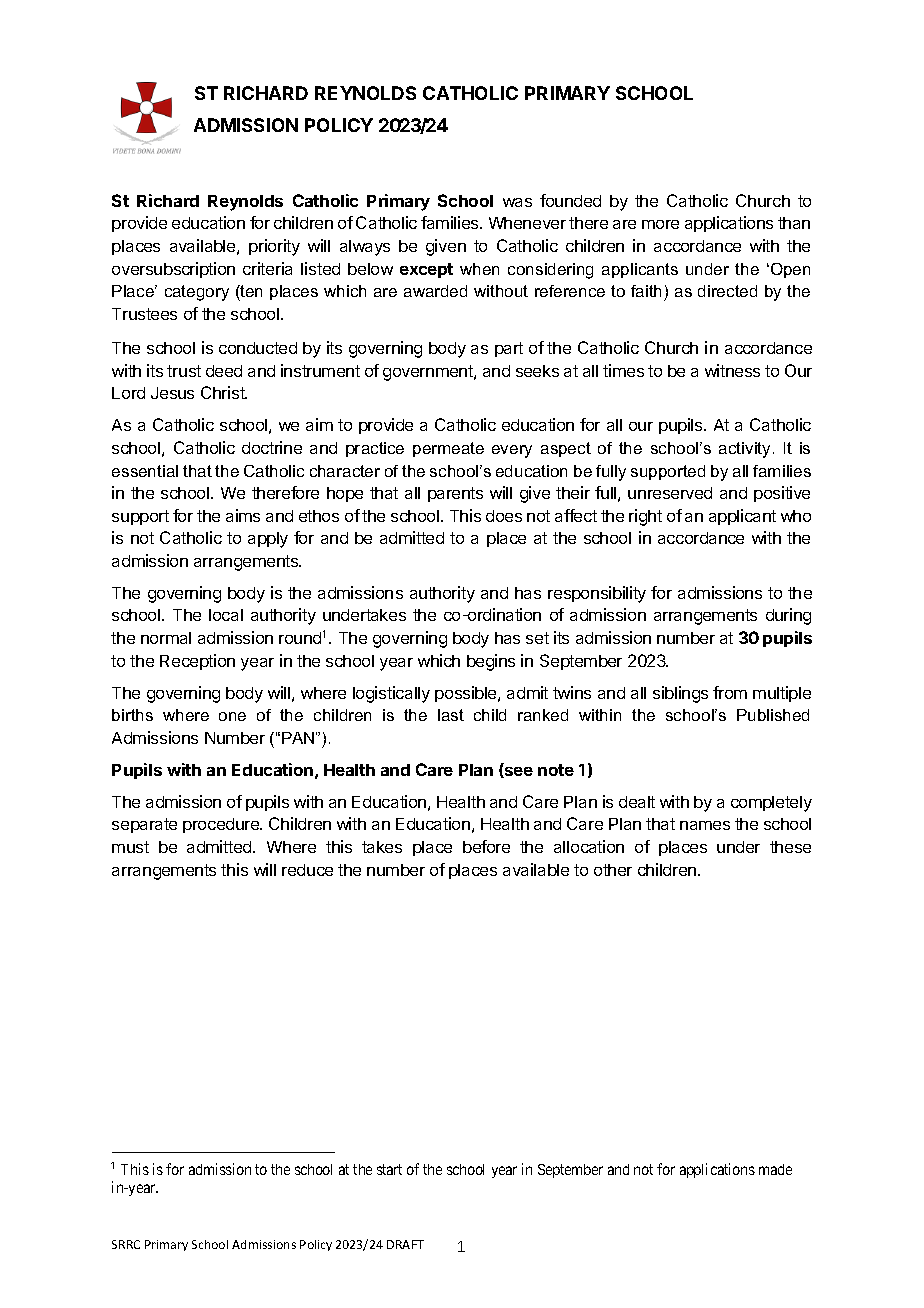 The image size is (924, 1308). Describe the element at coordinates (613, 870) in the image. I see `other` at that location.
